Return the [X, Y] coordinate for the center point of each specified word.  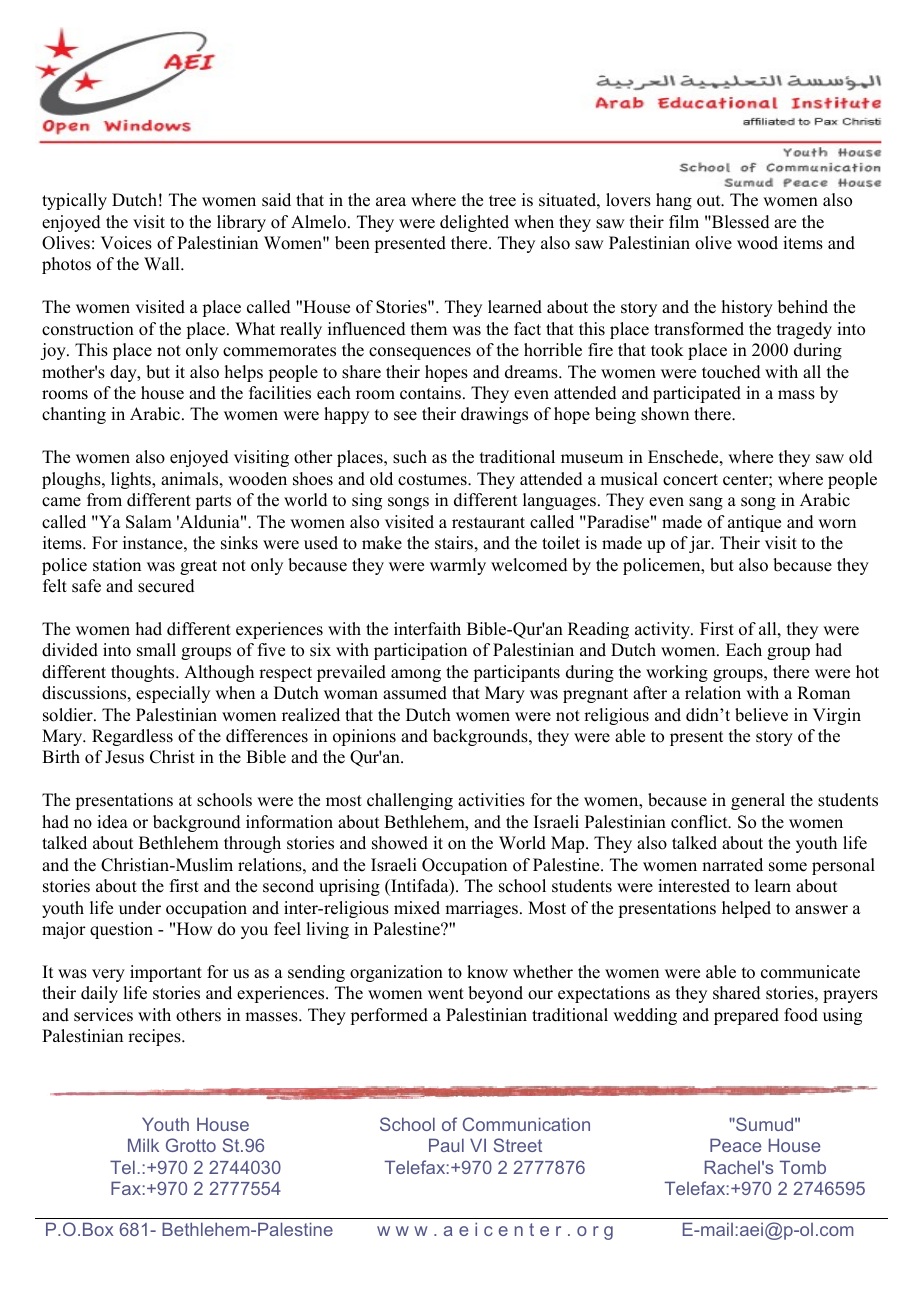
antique [754, 523]
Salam [149, 522]
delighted [474, 223]
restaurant [488, 523]
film [684, 221]
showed [400, 843]
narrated [732, 865]
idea [112, 822]
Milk [143, 1145]
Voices [126, 243]
